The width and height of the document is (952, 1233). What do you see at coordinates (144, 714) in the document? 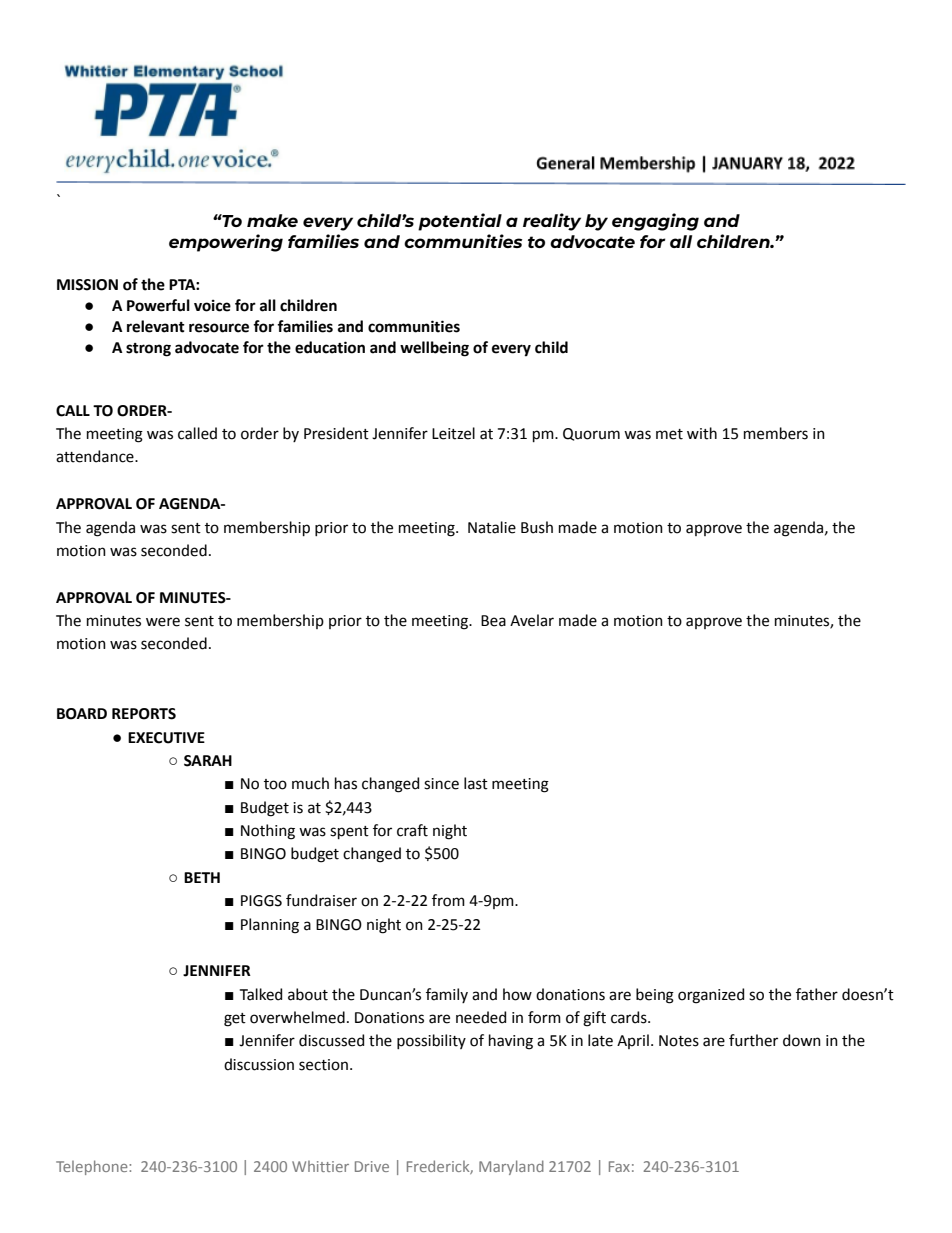
I see `REPORTS` at bounding box center [144, 714].
